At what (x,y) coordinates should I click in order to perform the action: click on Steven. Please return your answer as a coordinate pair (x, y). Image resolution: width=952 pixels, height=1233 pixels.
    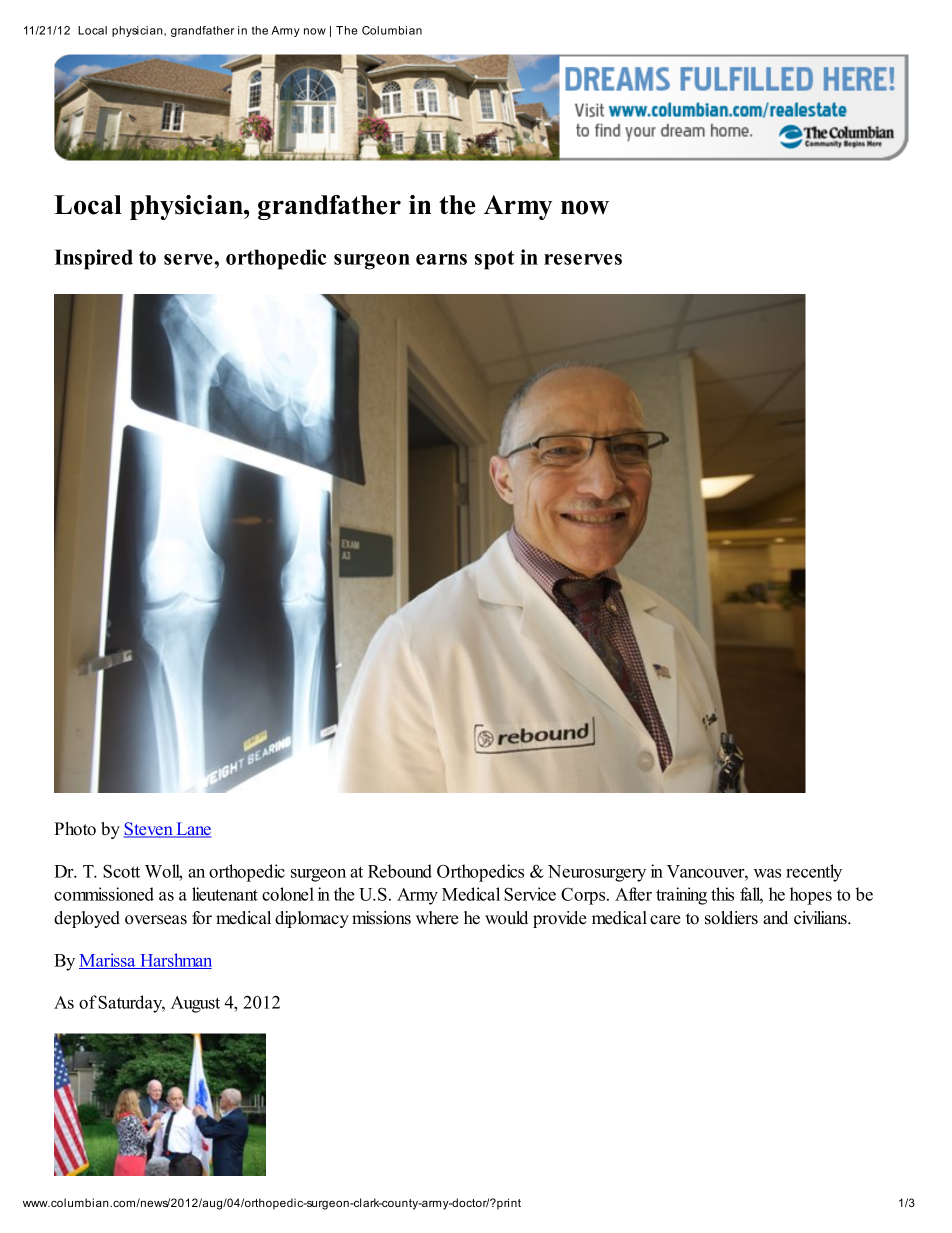
    Looking at the image, I should click on (149, 830).
